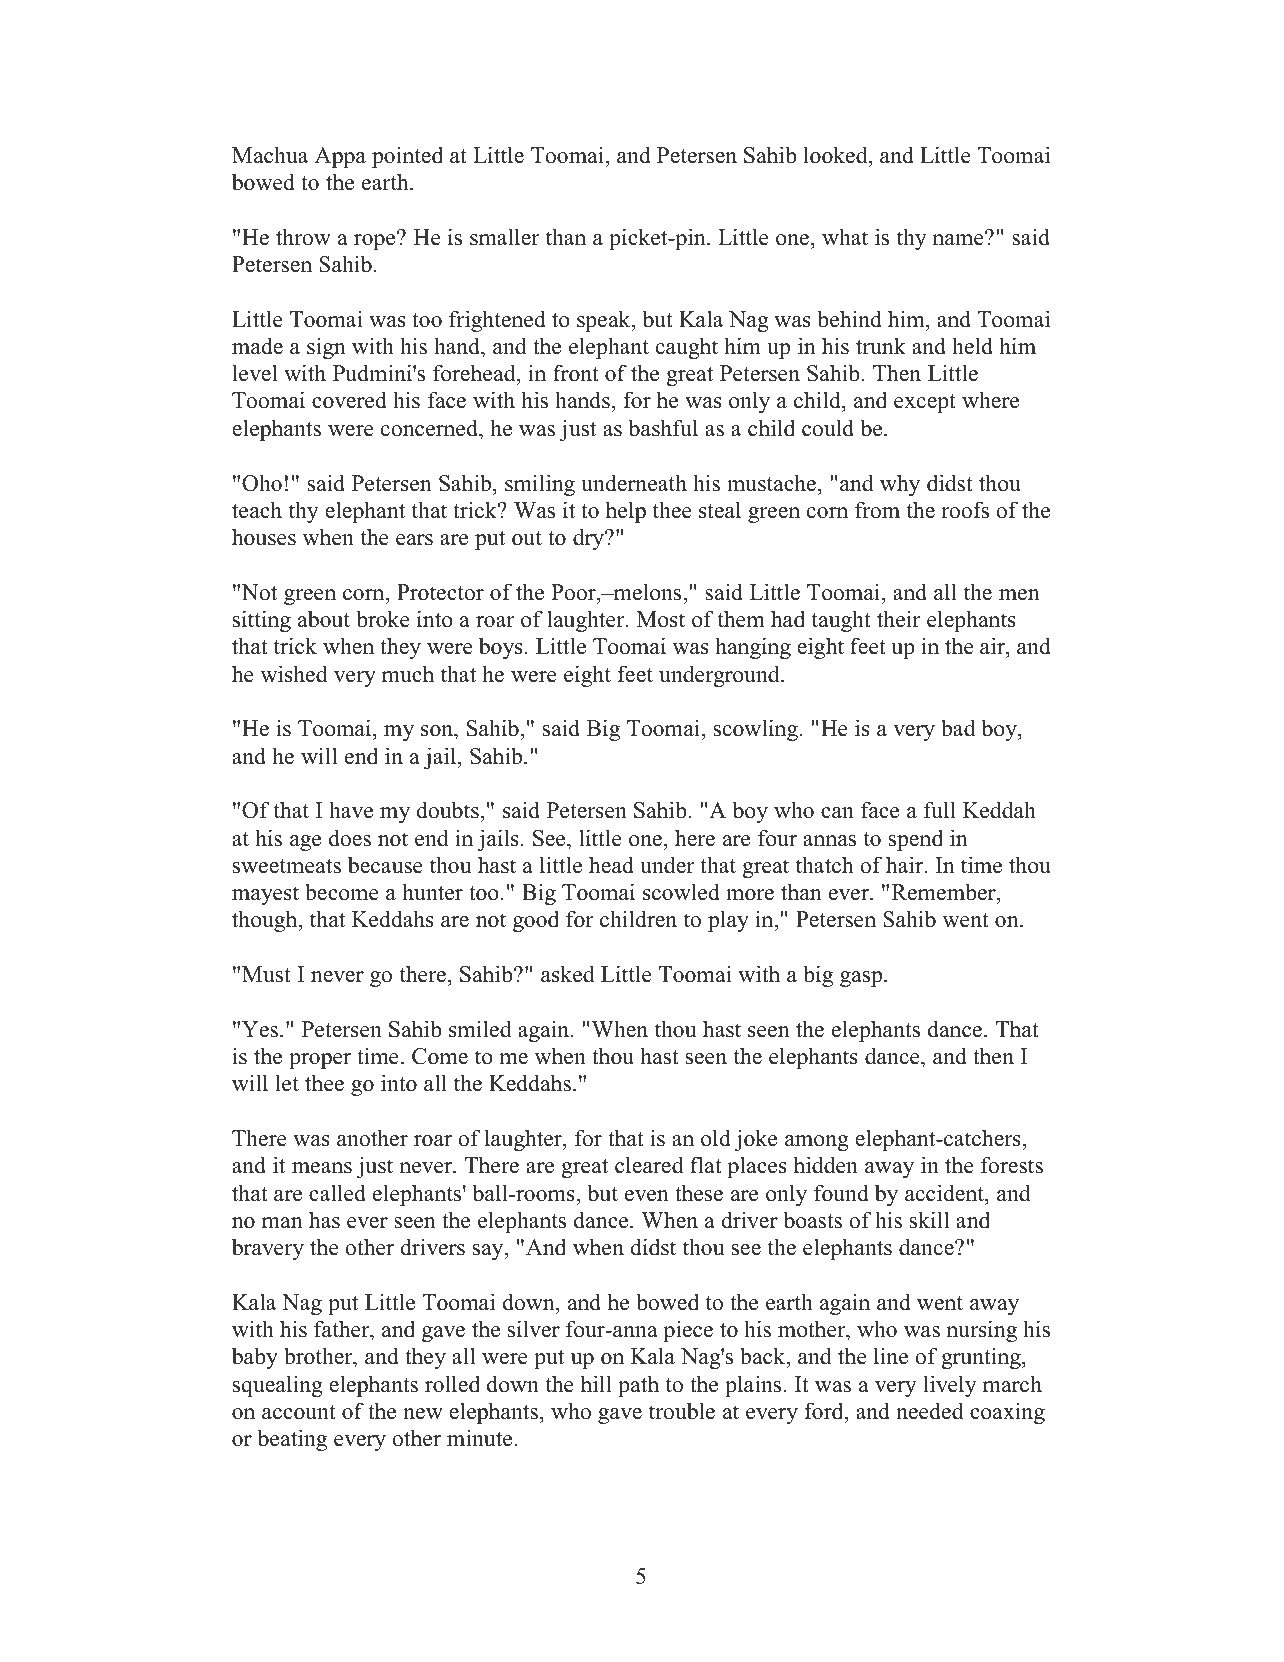 Image resolution: width=1284 pixels, height=1662 pixels. I want to click on account, so click(299, 1412).
